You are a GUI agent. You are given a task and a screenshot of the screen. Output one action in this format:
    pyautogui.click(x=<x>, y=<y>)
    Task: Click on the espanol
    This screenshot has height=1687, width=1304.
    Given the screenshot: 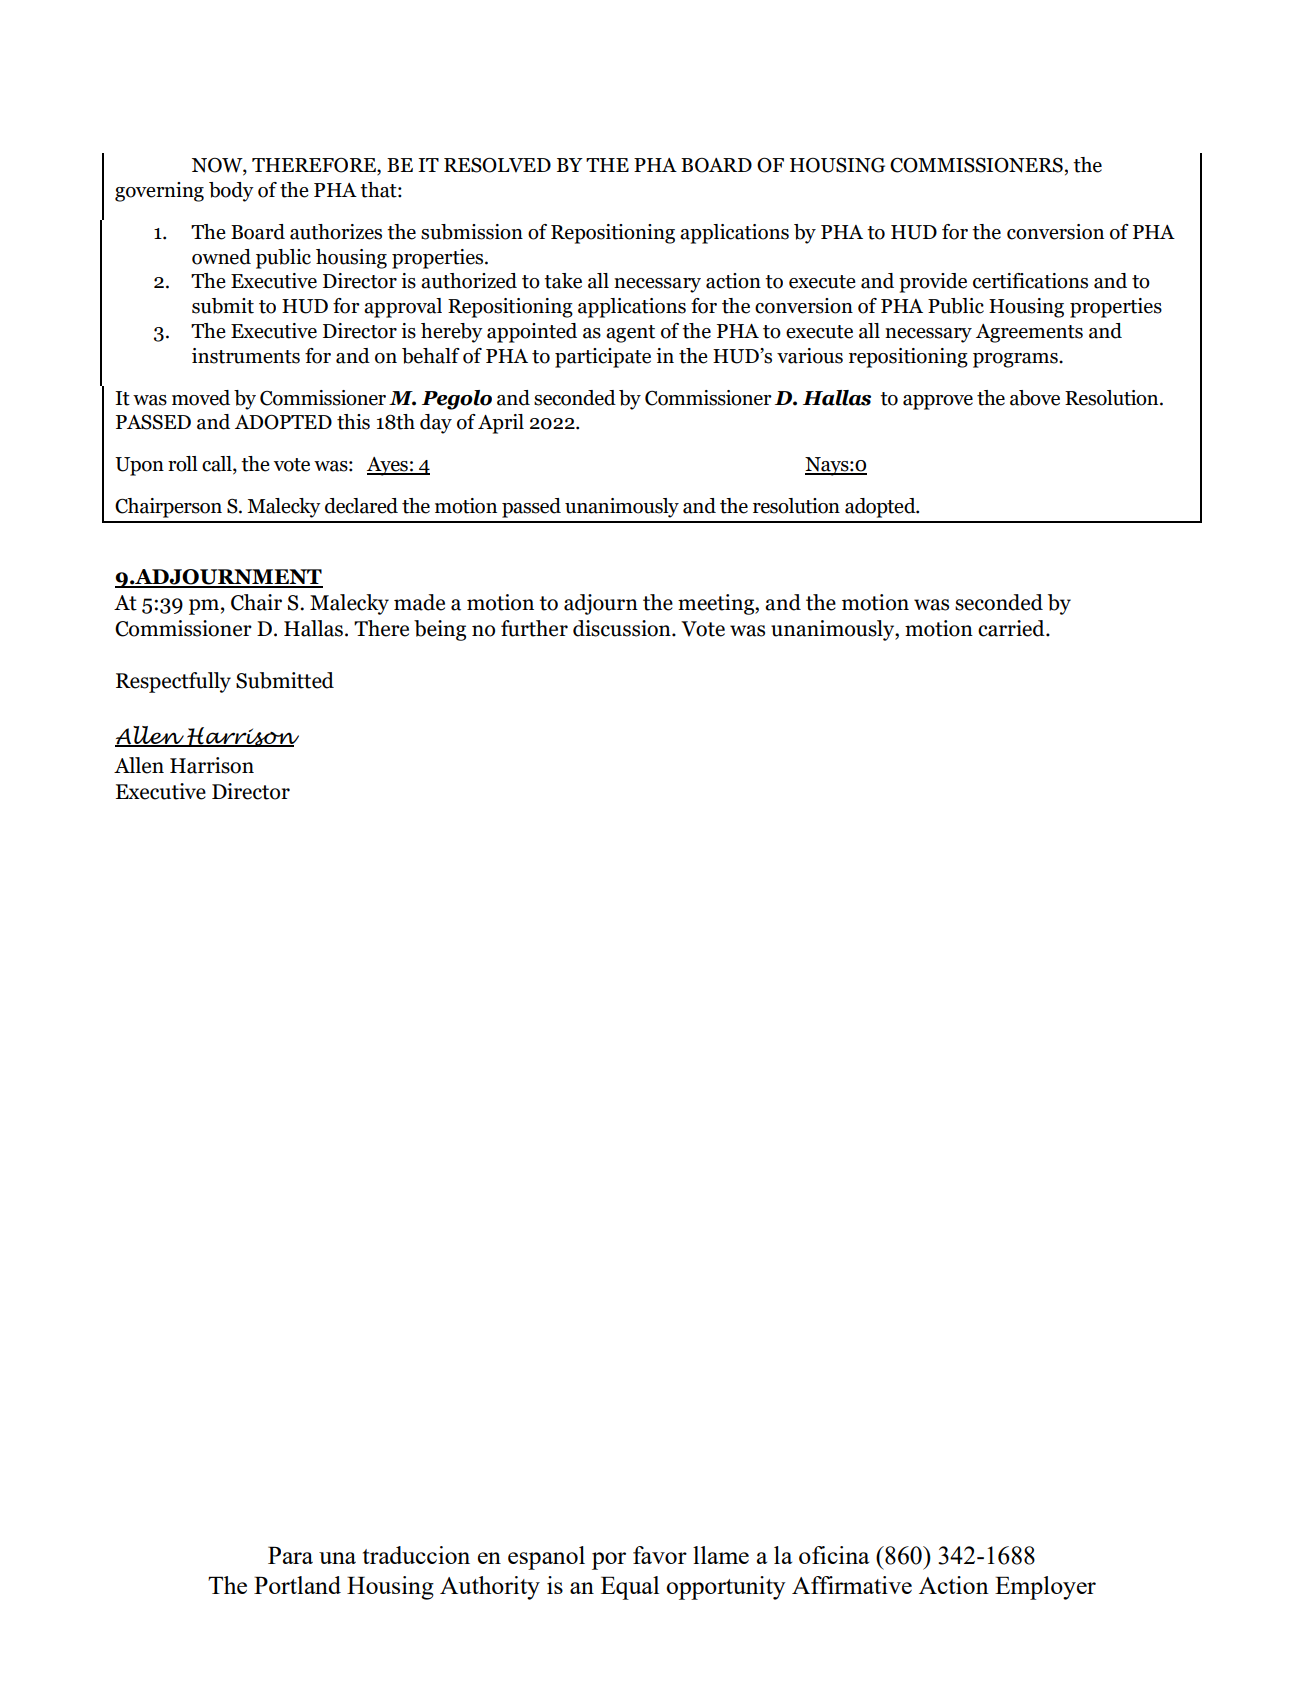 What is the action you would take?
    pyautogui.click(x=546, y=1558)
